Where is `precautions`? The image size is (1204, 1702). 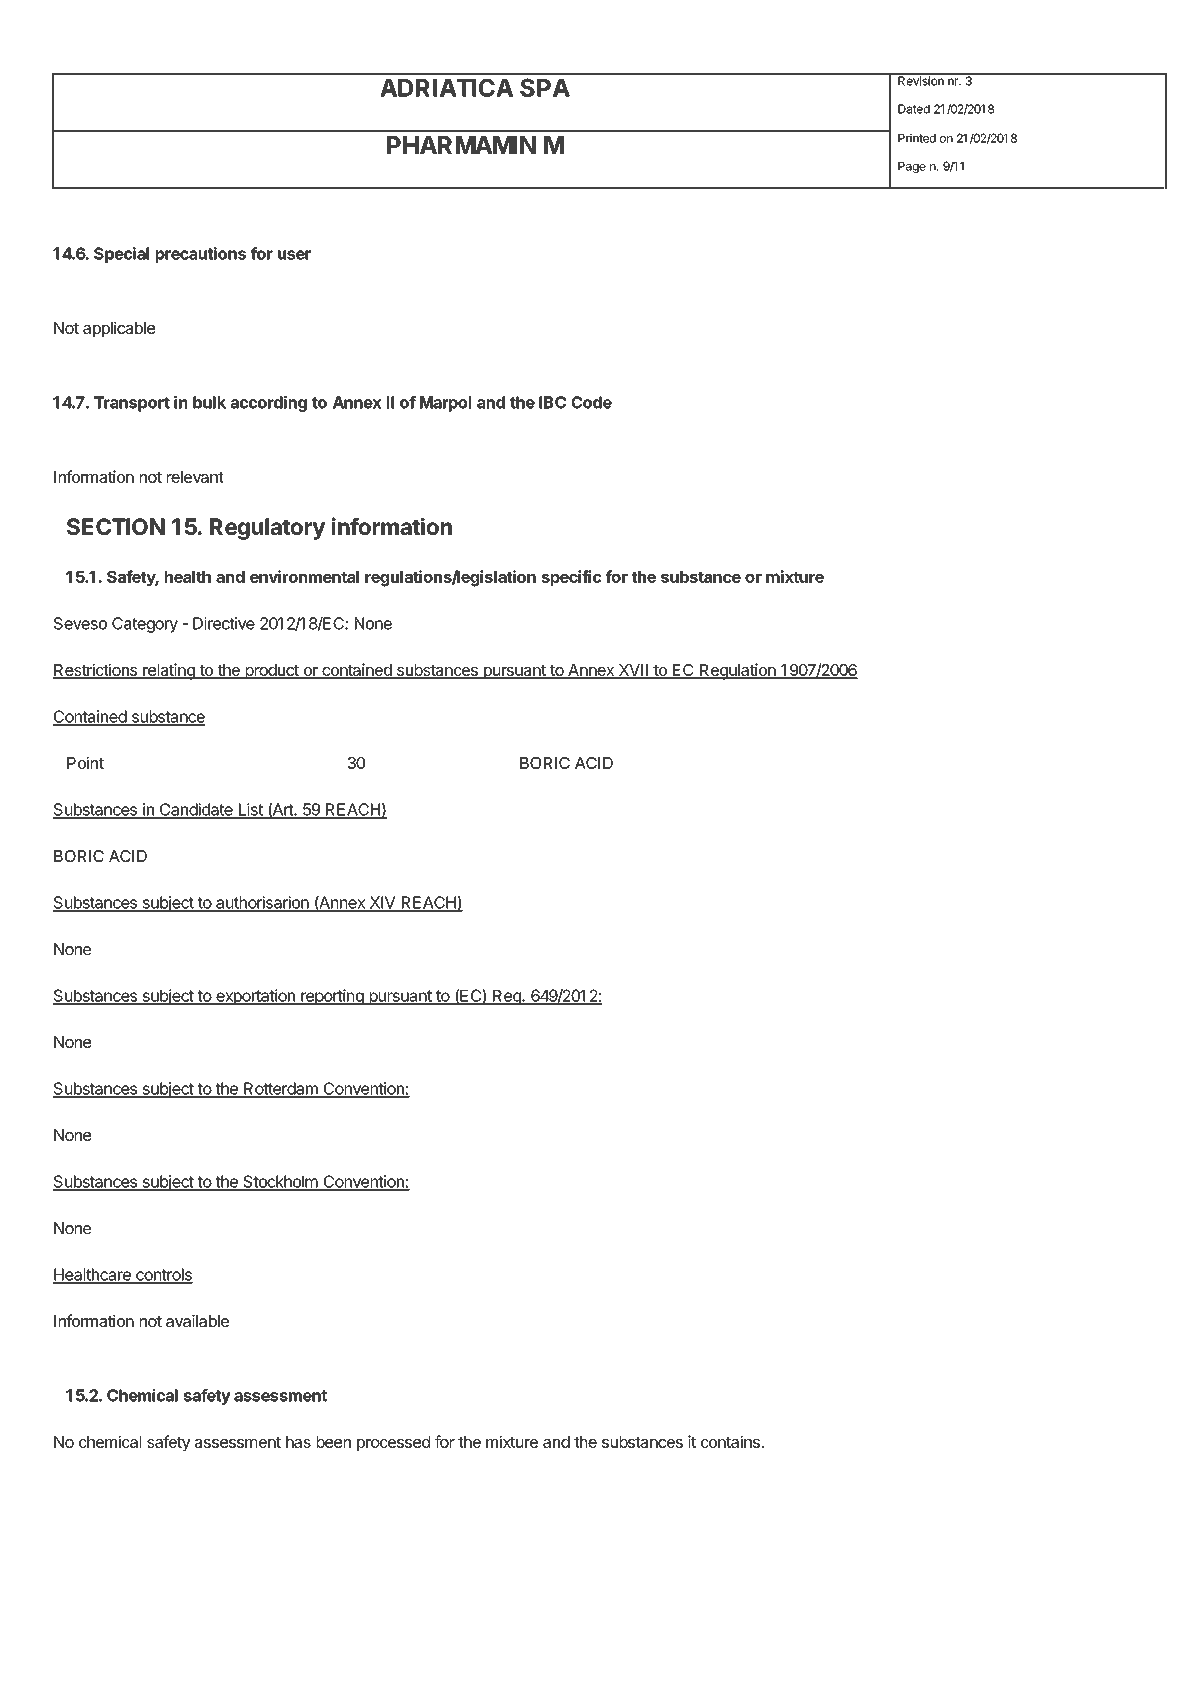
precautions is located at coordinates (201, 255).
